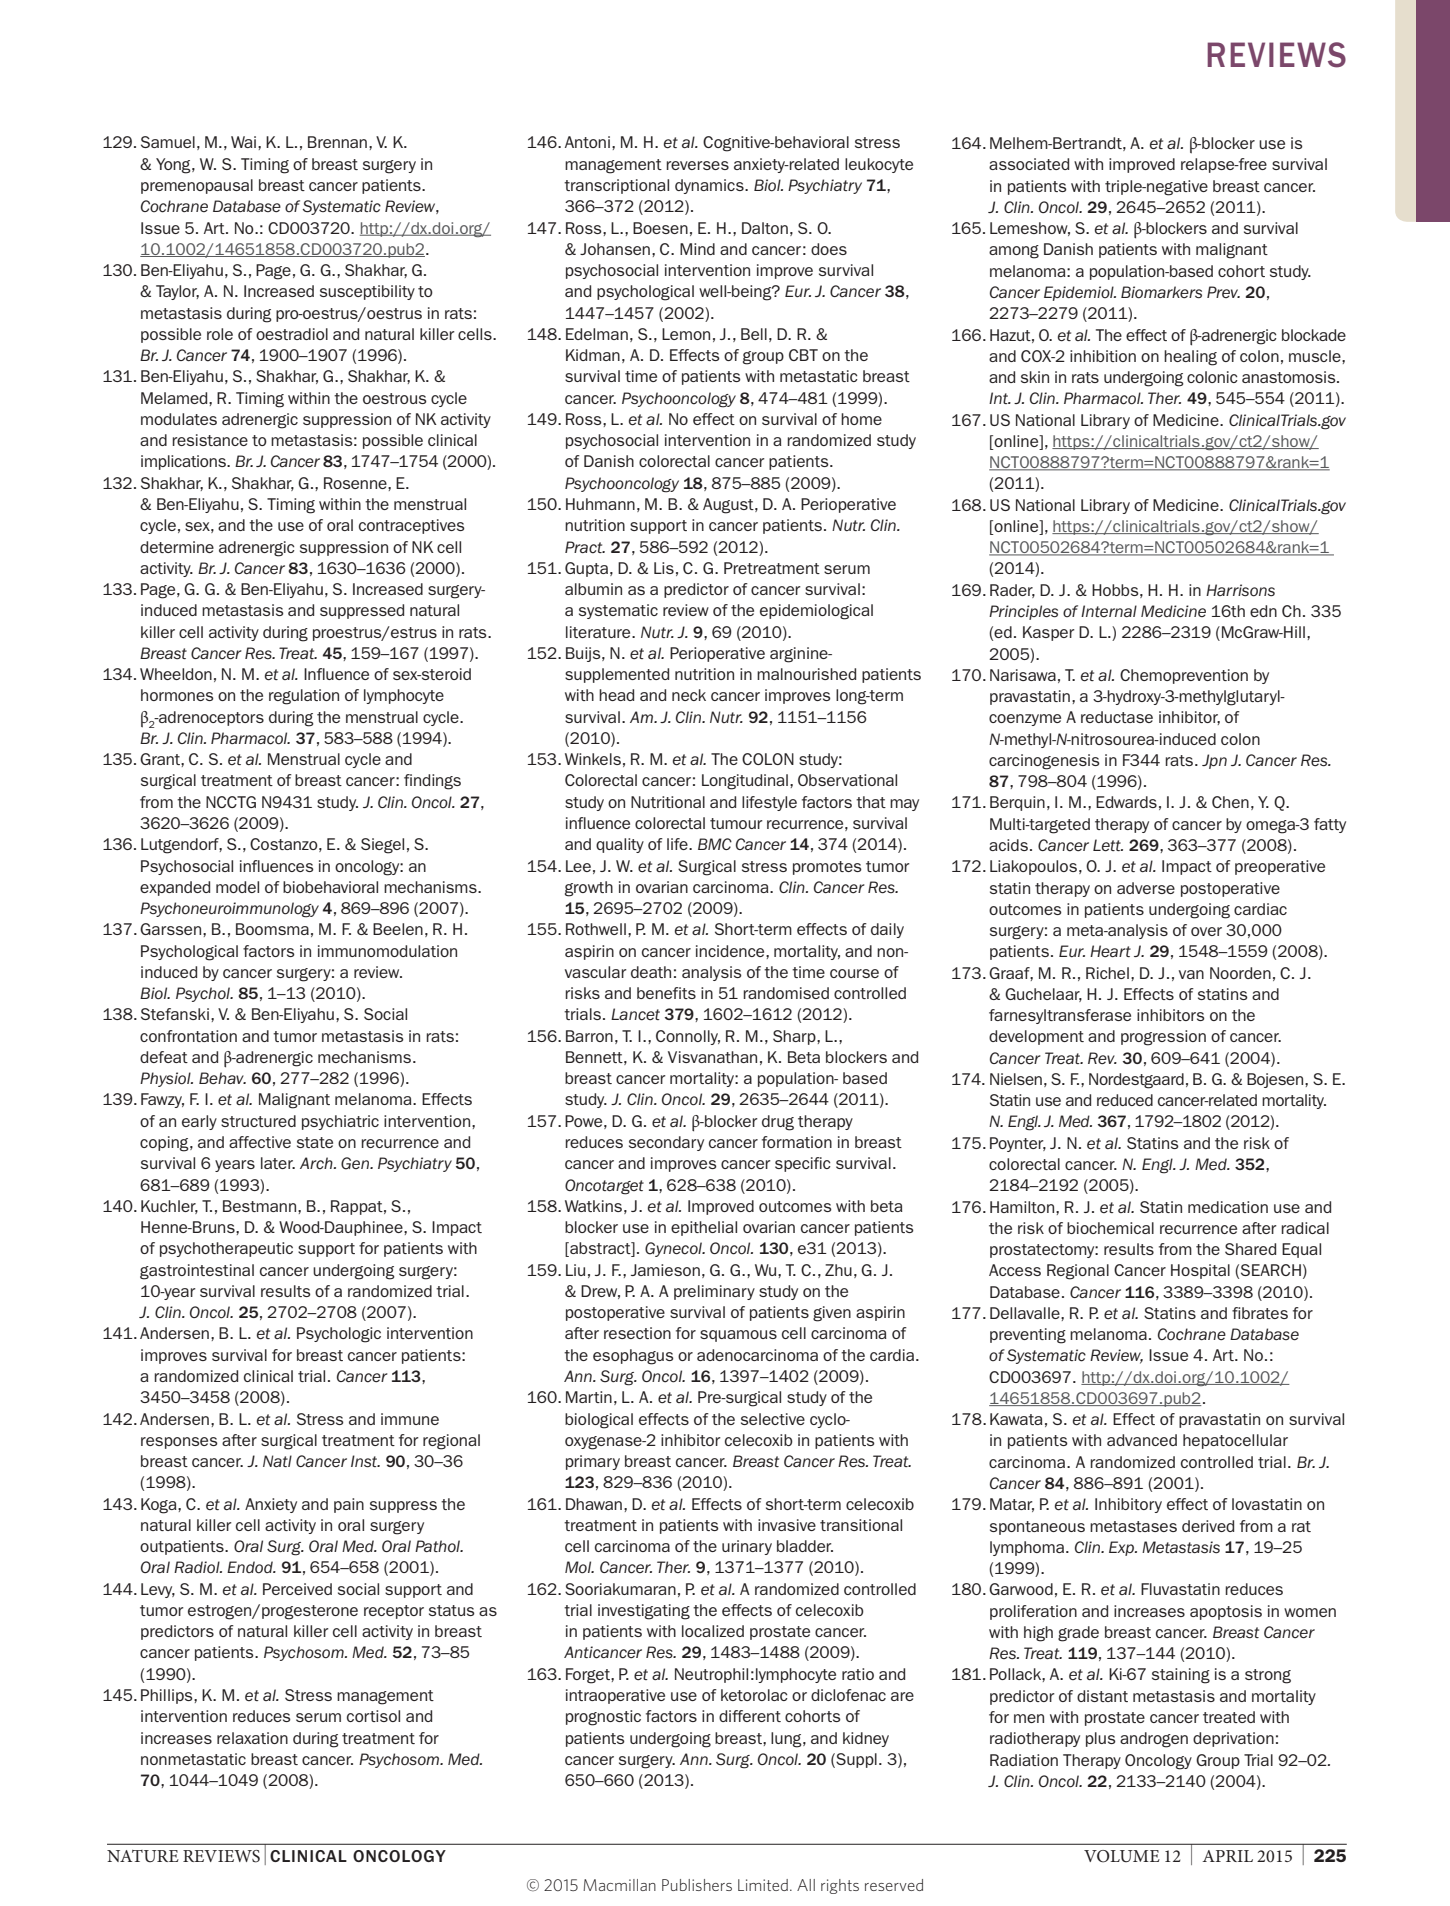 The image size is (1450, 1906). I want to click on Biomarkers, so click(1161, 292).
